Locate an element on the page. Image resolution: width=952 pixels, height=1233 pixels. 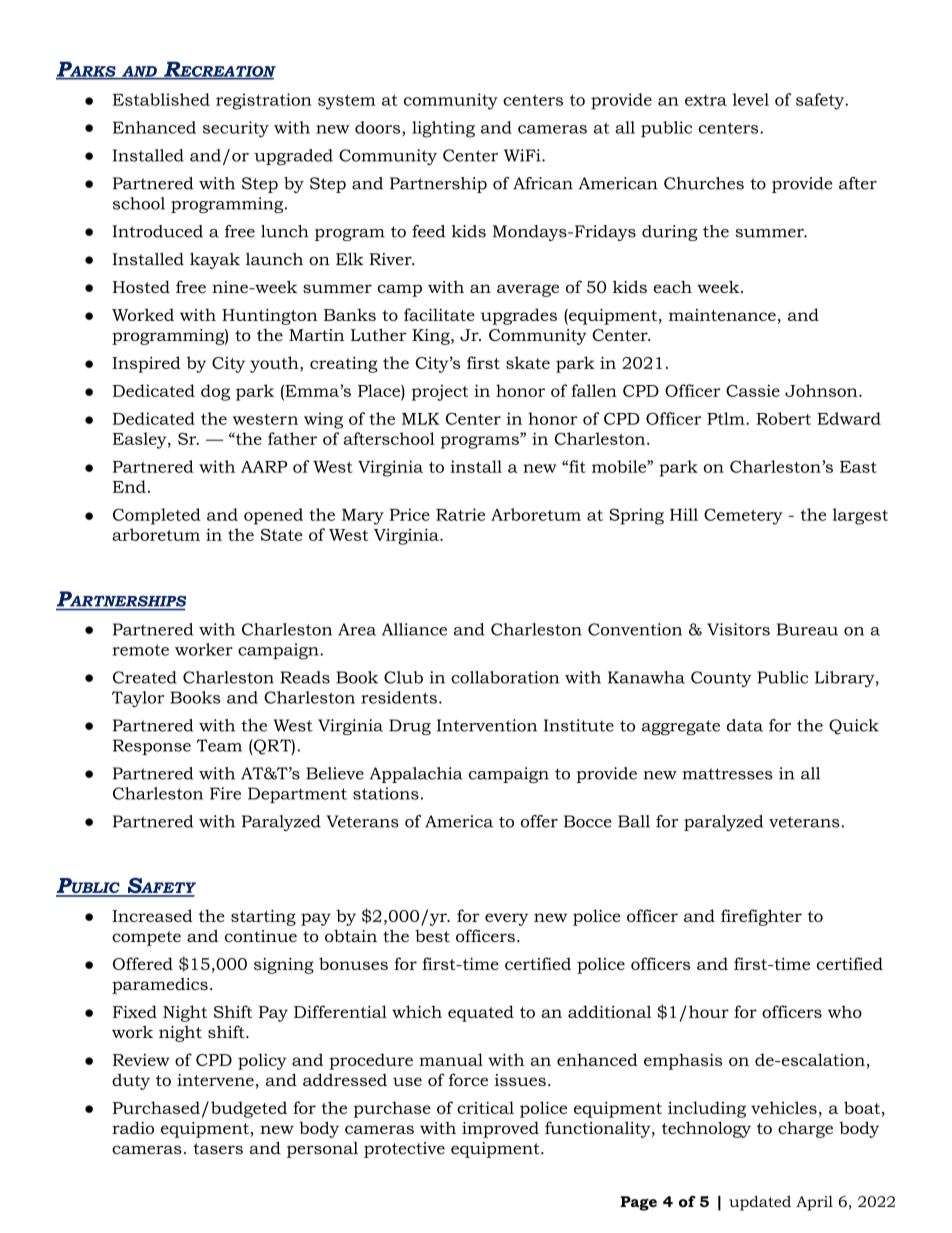
Cassie is located at coordinates (753, 390).
